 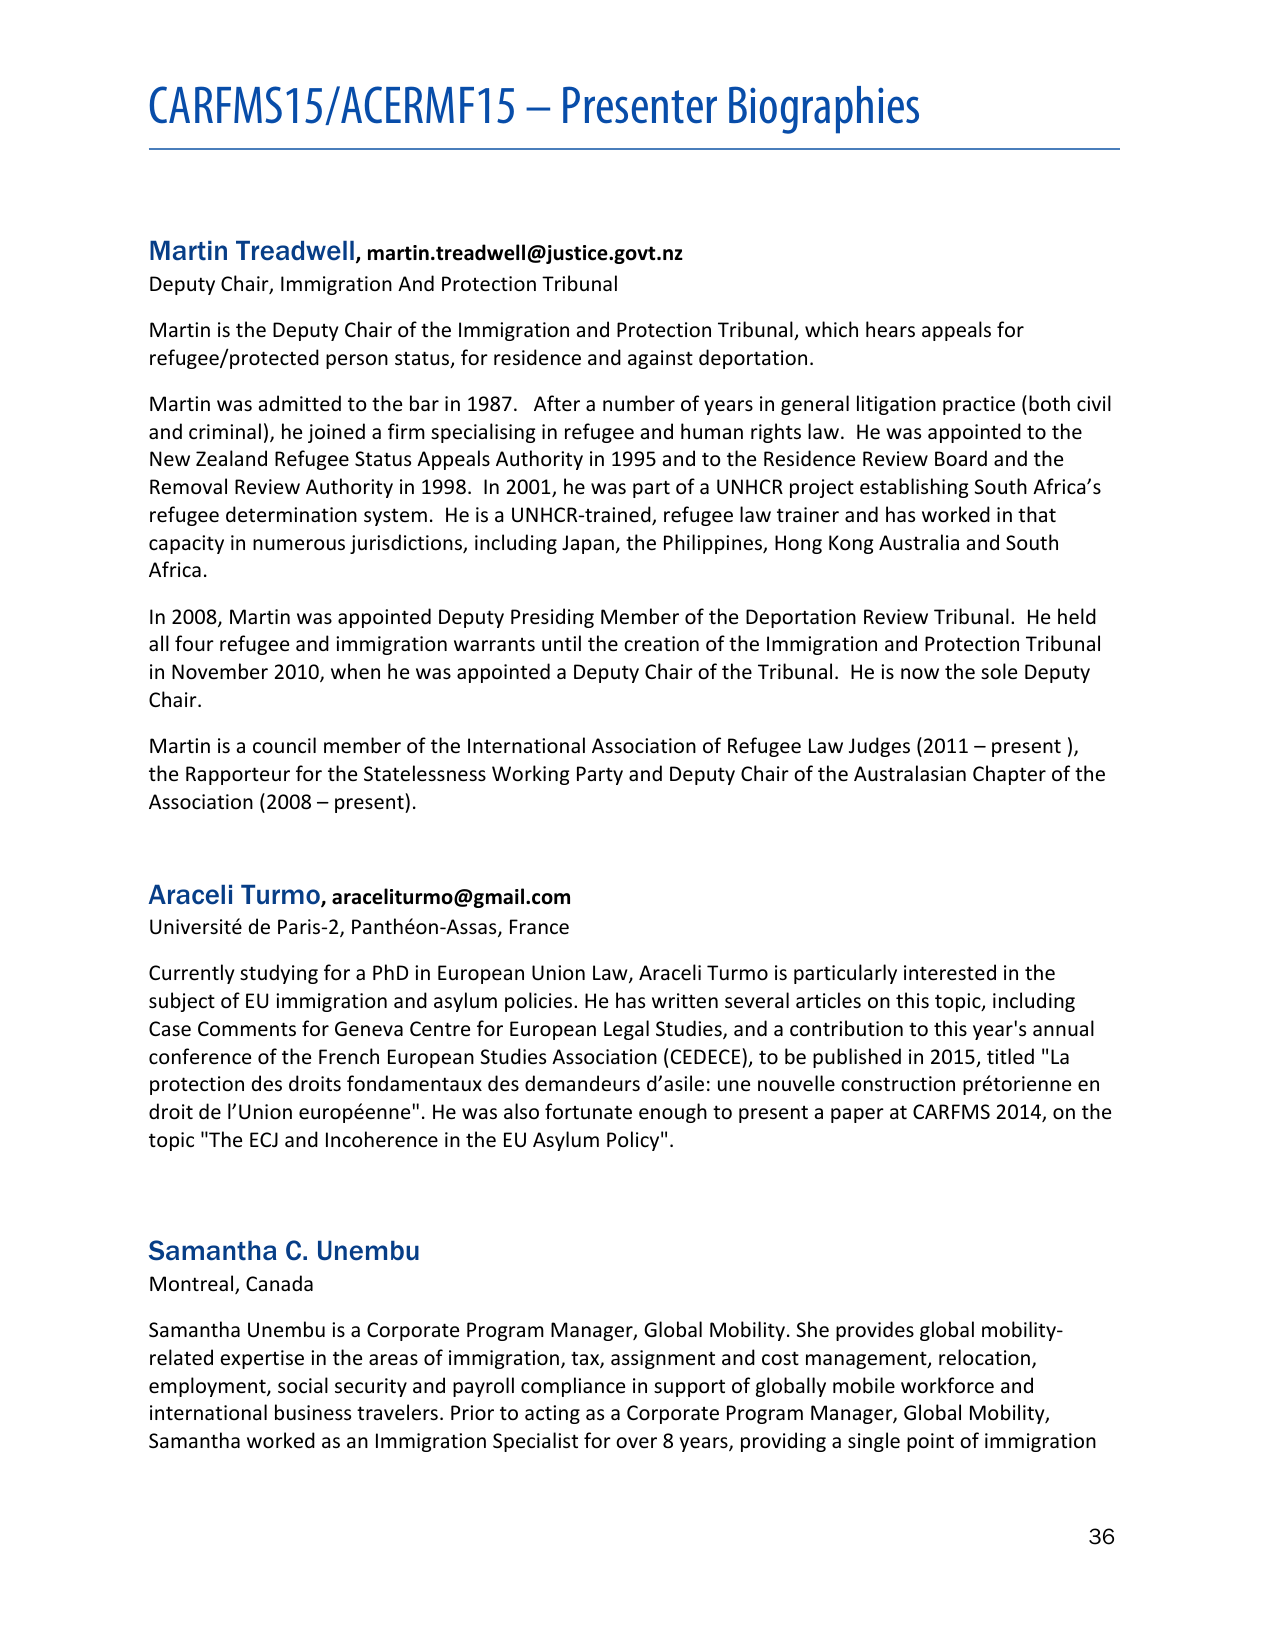 I want to click on ECJ, so click(x=264, y=1139).
